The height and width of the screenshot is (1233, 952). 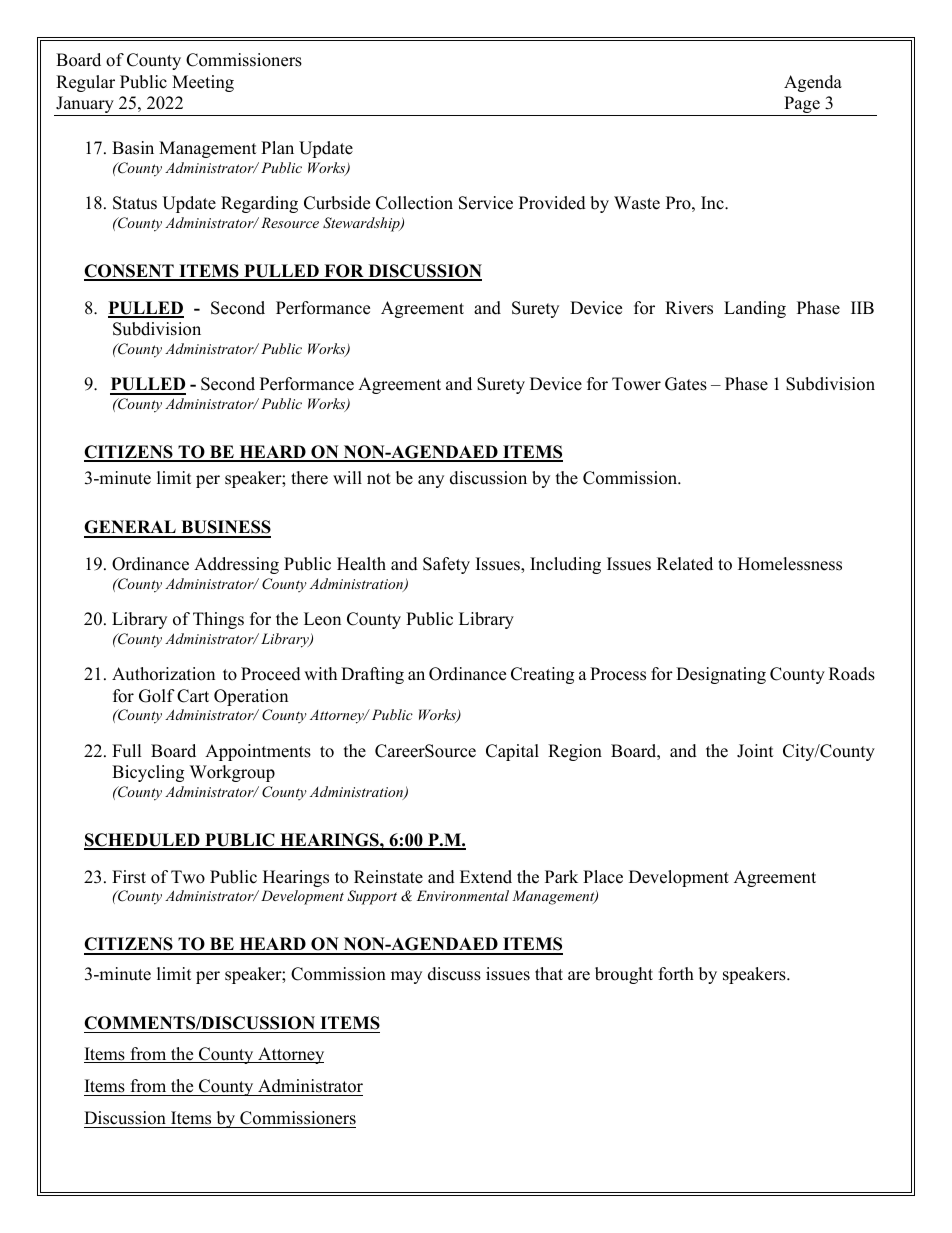 I want to click on Capital, so click(x=512, y=752).
